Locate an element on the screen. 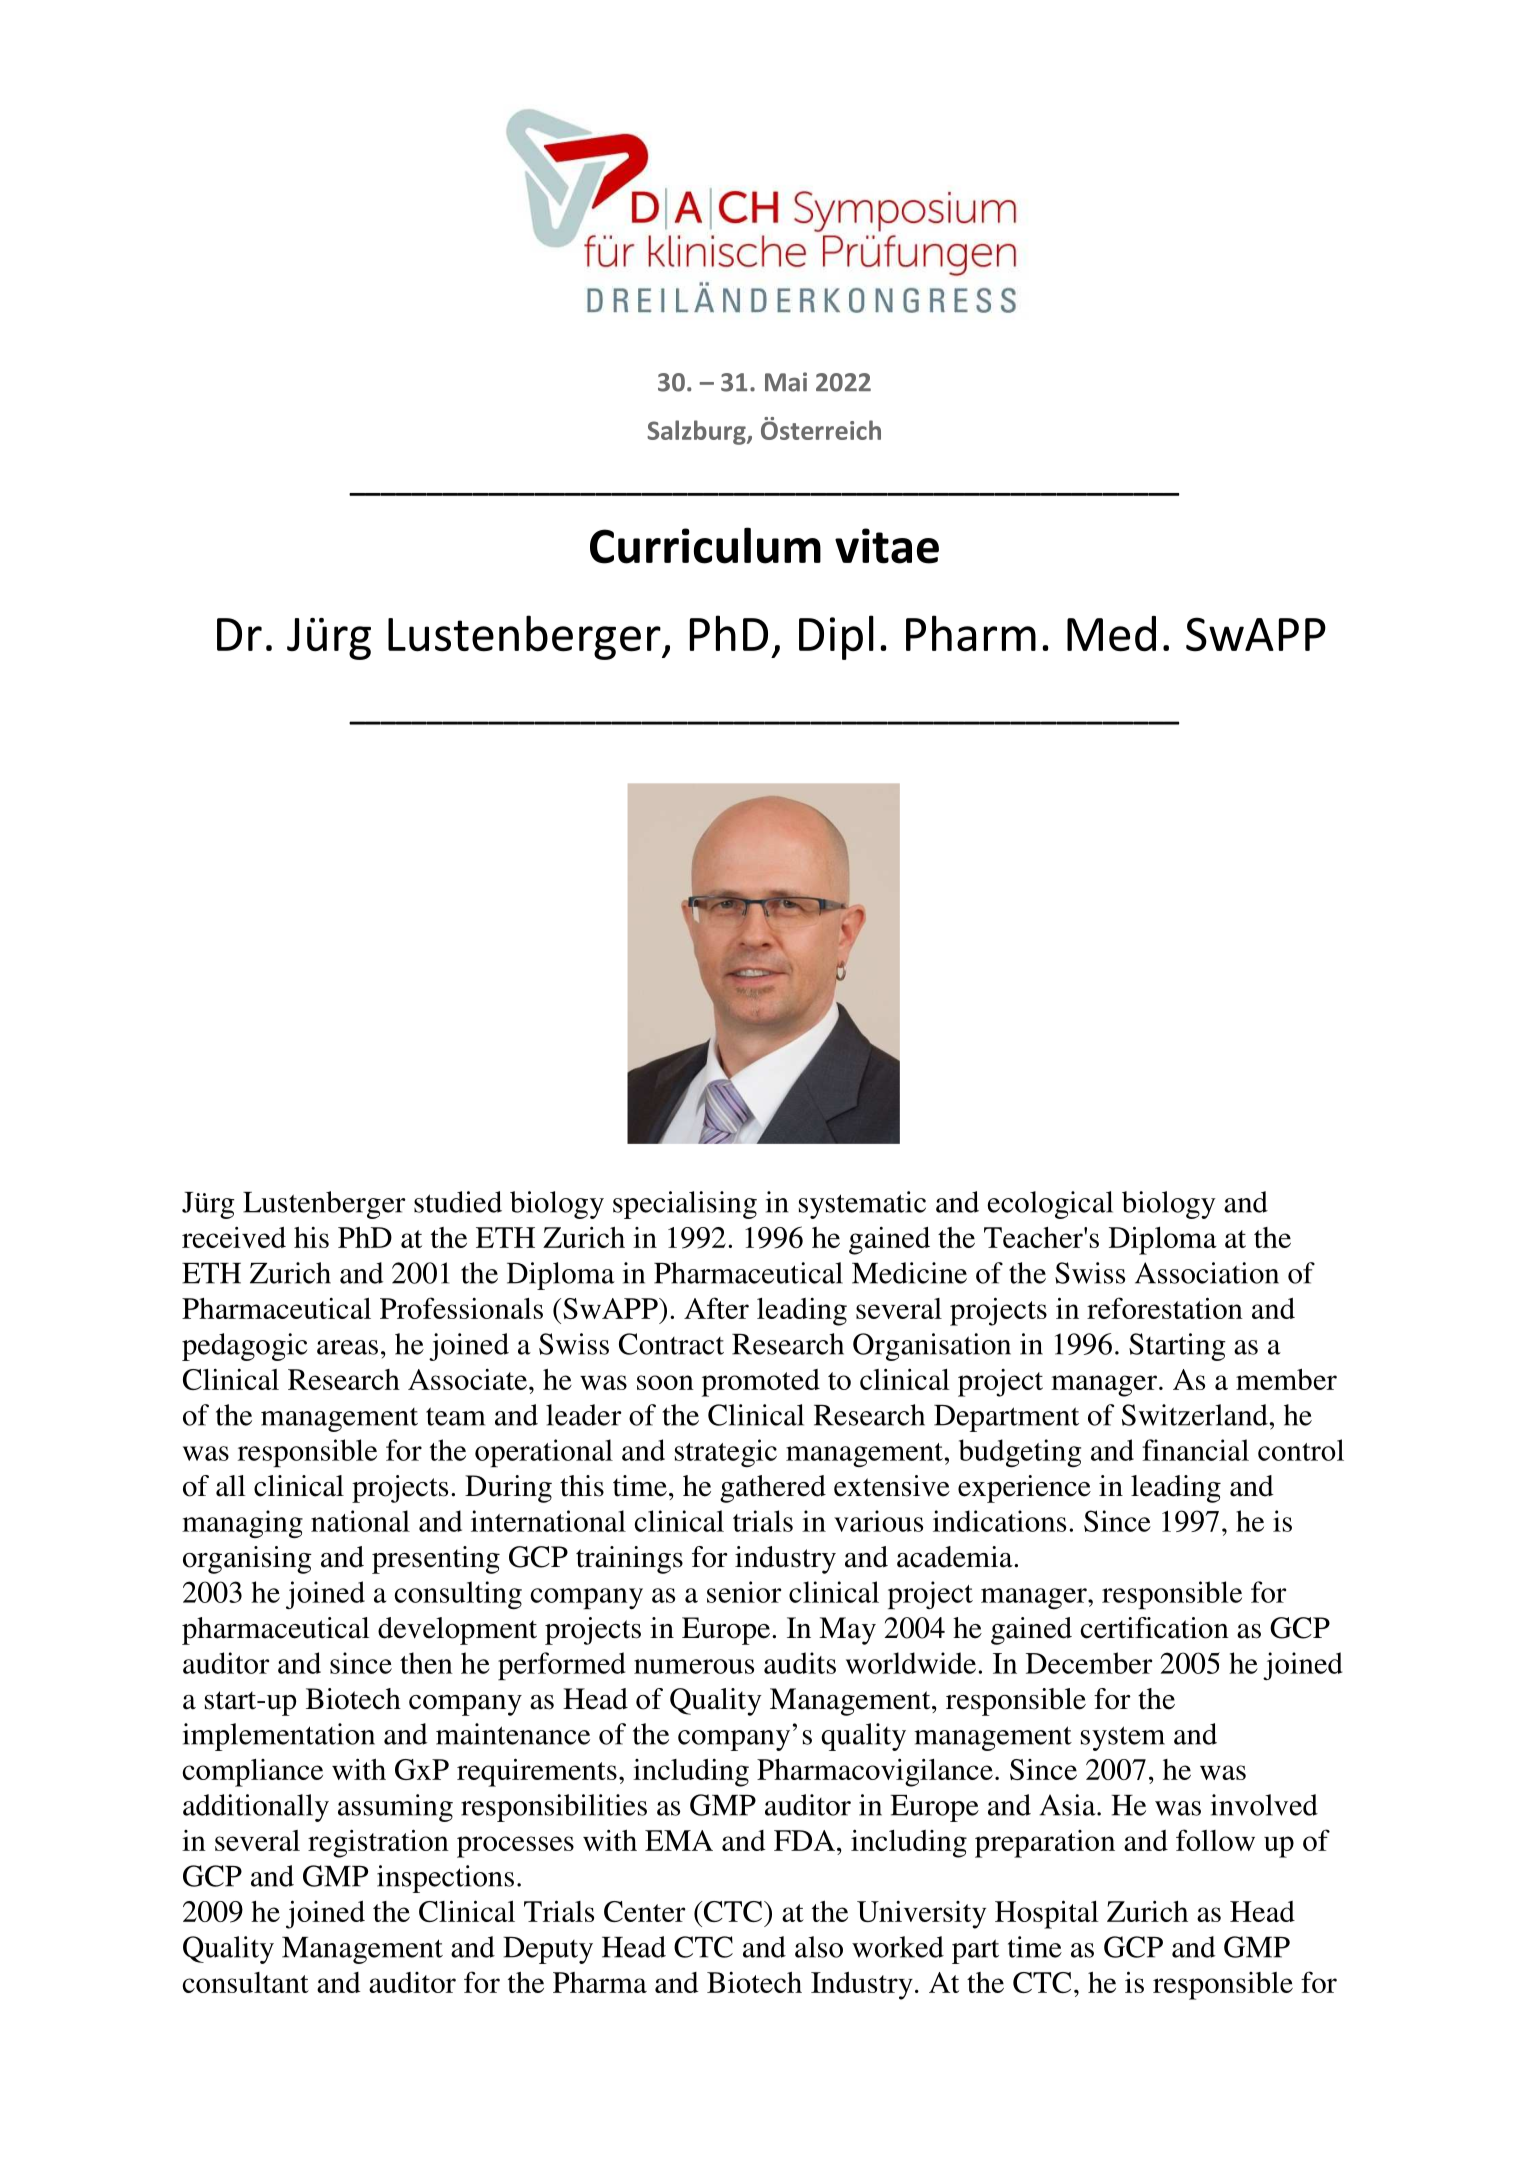 This screenshot has height=2164, width=1529. received is located at coordinates (234, 1237).
